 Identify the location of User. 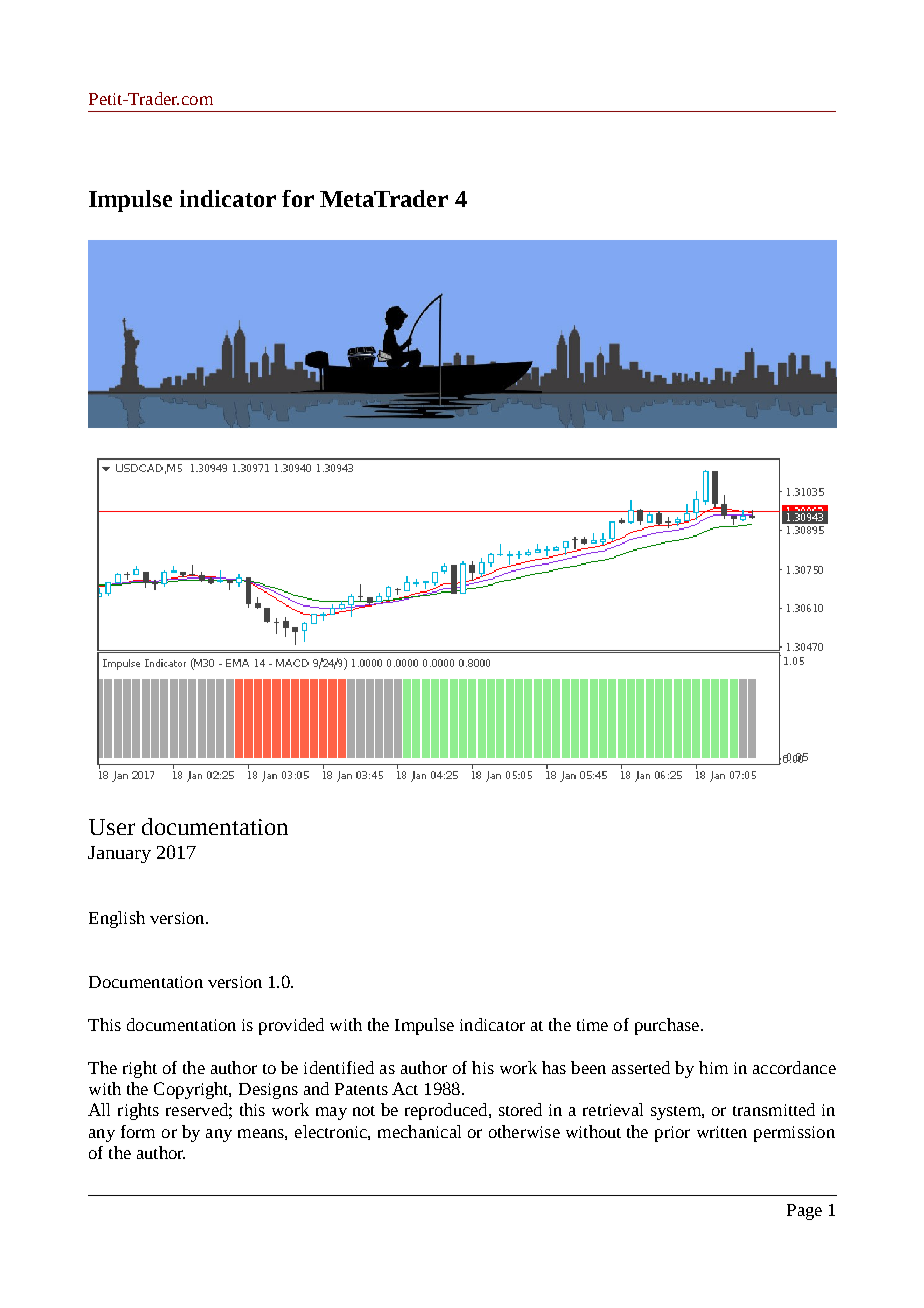
(112, 827).
